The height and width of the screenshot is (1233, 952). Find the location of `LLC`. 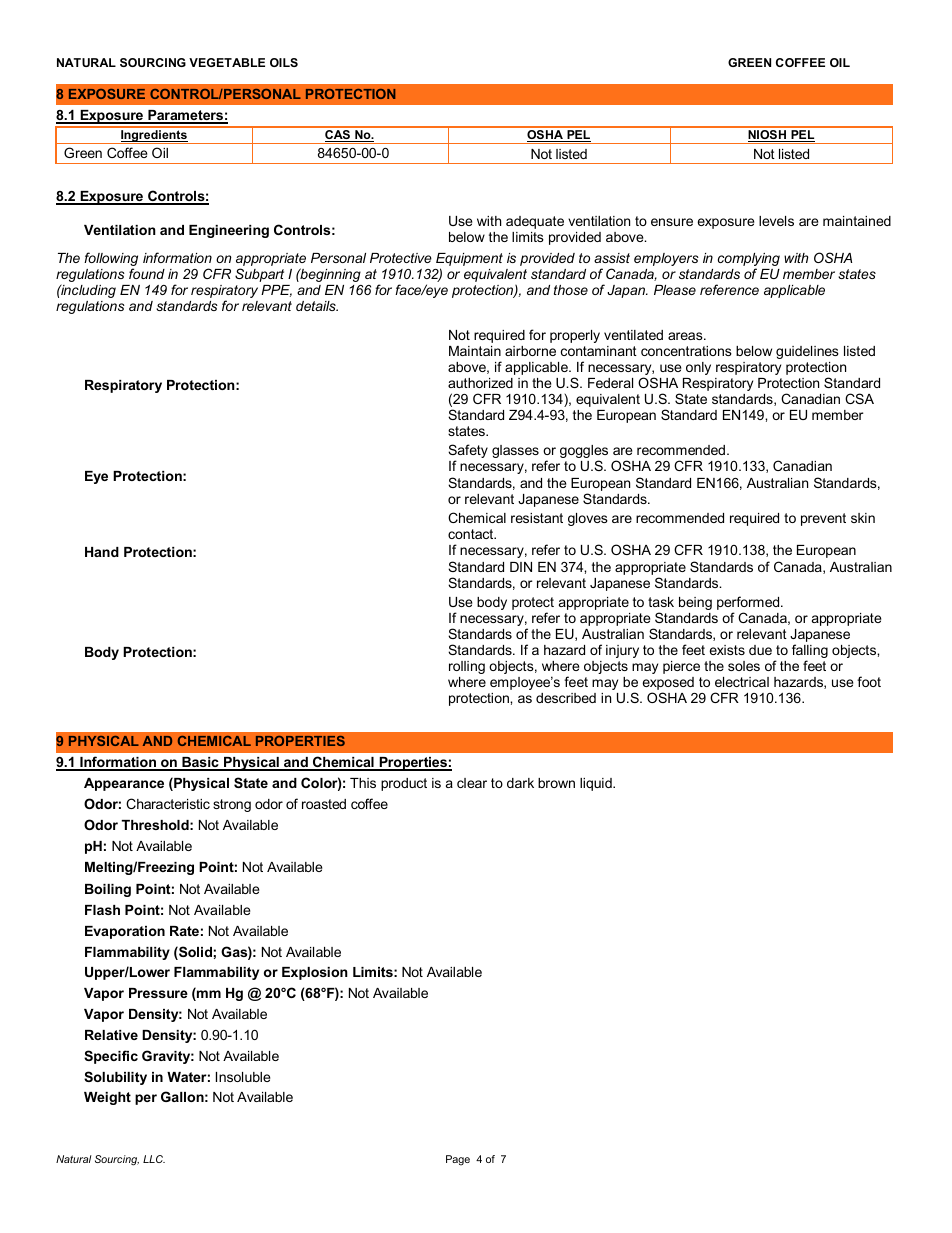

LLC is located at coordinates (154, 1159).
